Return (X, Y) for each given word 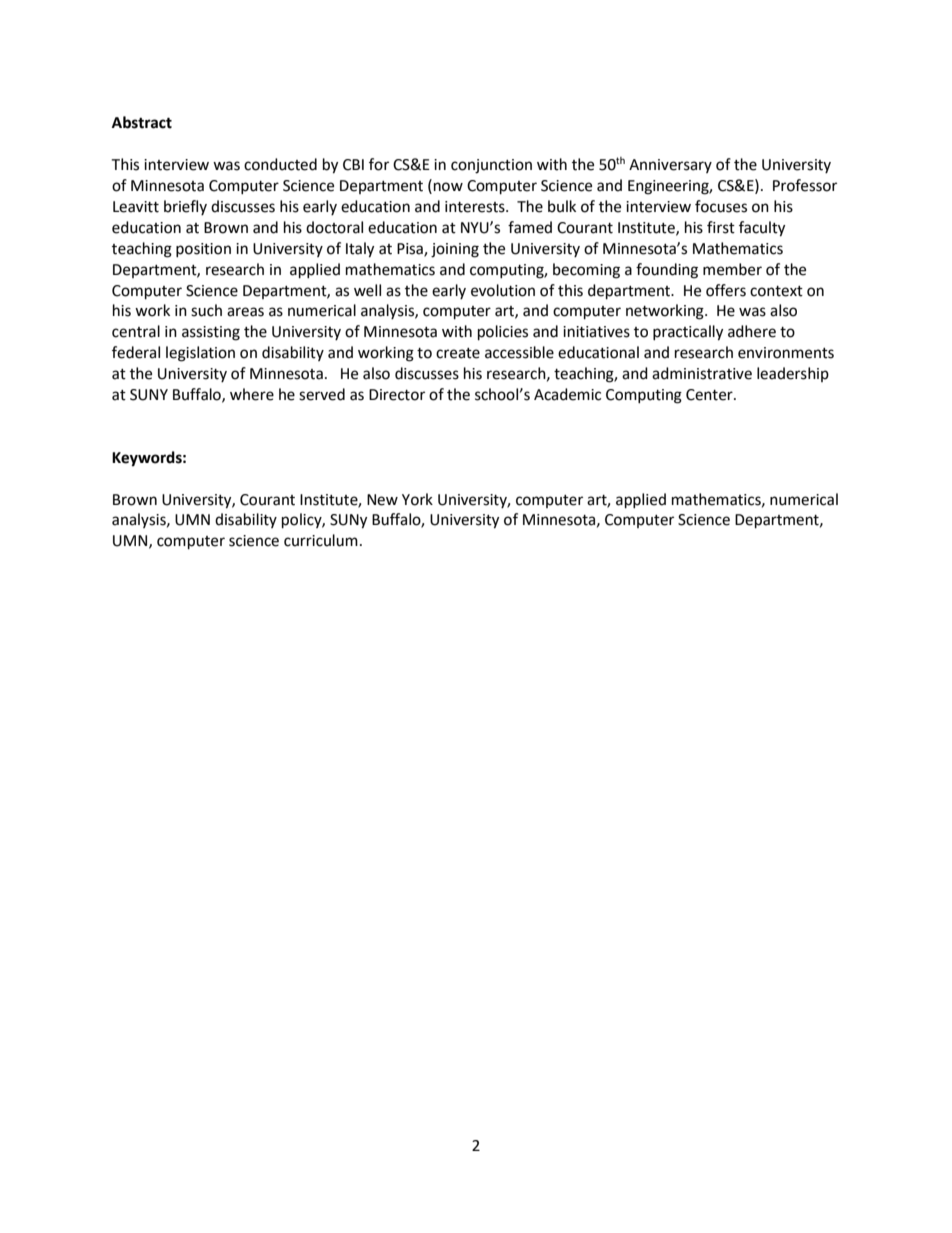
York (417, 499)
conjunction (491, 166)
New (382, 500)
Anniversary (670, 166)
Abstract (142, 122)
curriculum (321, 540)
